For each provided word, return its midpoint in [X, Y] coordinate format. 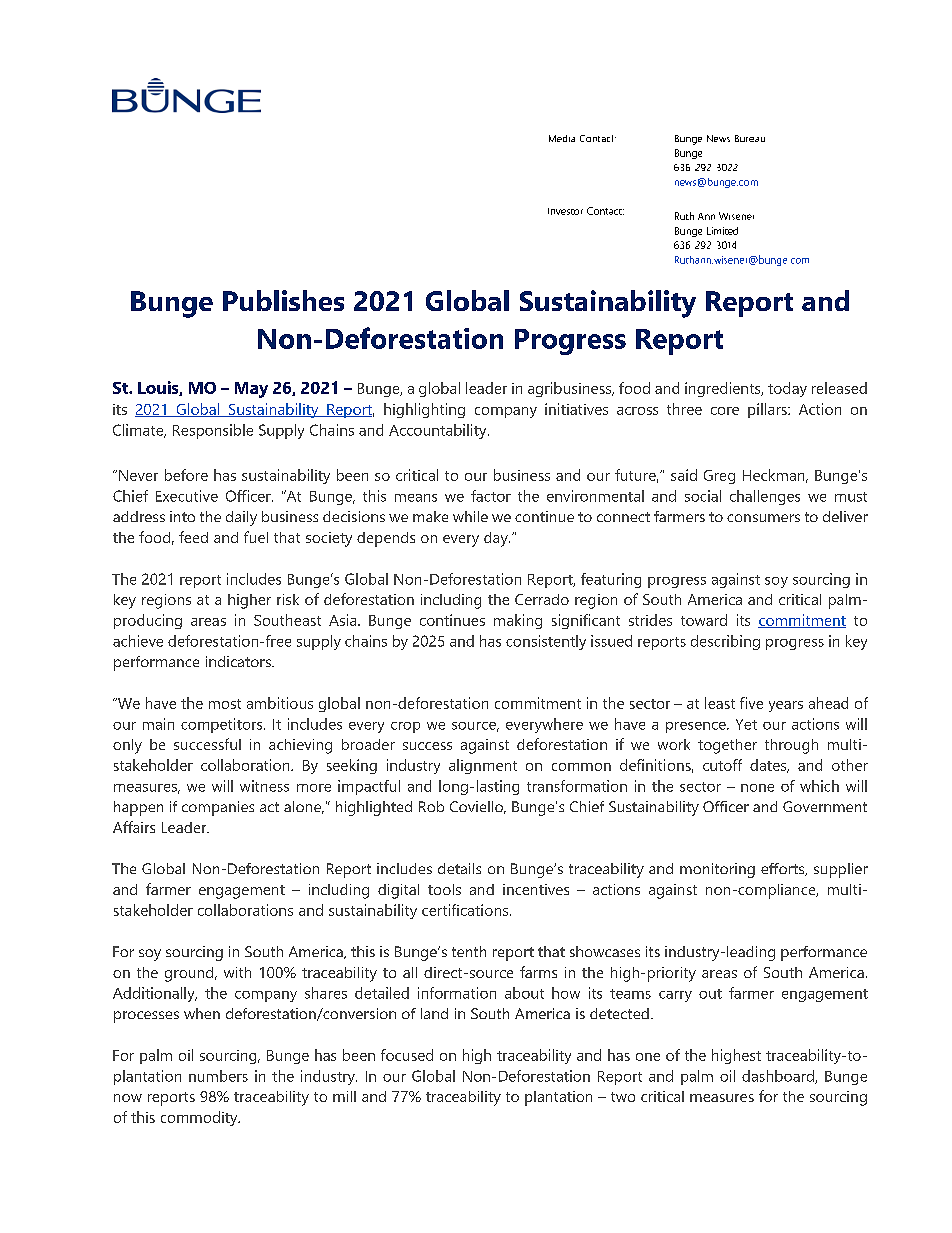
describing [725, 642]
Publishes [283, 300]
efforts [784, 869]
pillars [768, 410]
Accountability [439, 431]
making [518, 621]
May [251, 390]
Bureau [750, 138]
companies [218, 808]
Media [562, 138]
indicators [239, 661]
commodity [200, 1118]
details [459, 868]
